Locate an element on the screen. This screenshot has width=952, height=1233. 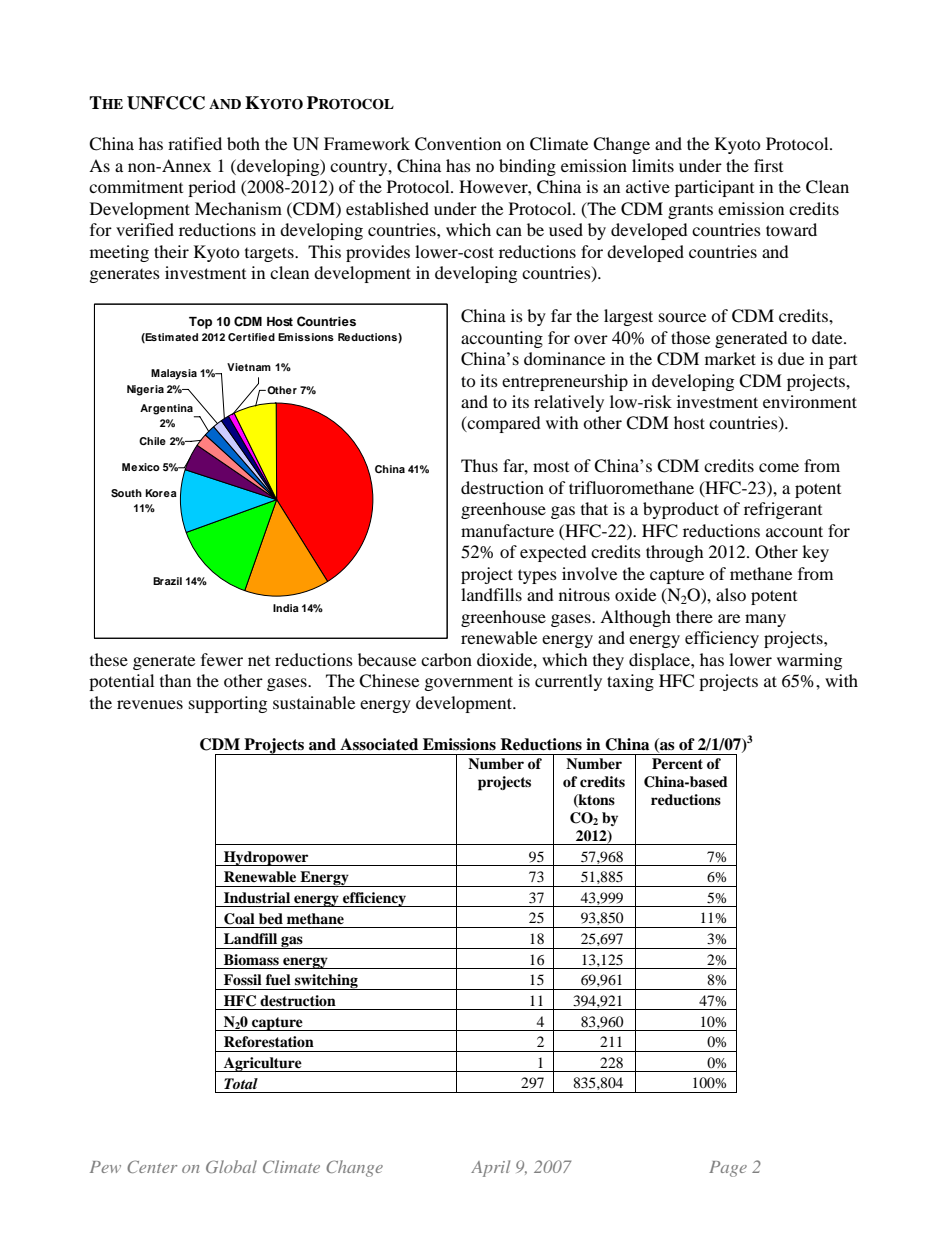
first is located at coordinates (768, 165).
